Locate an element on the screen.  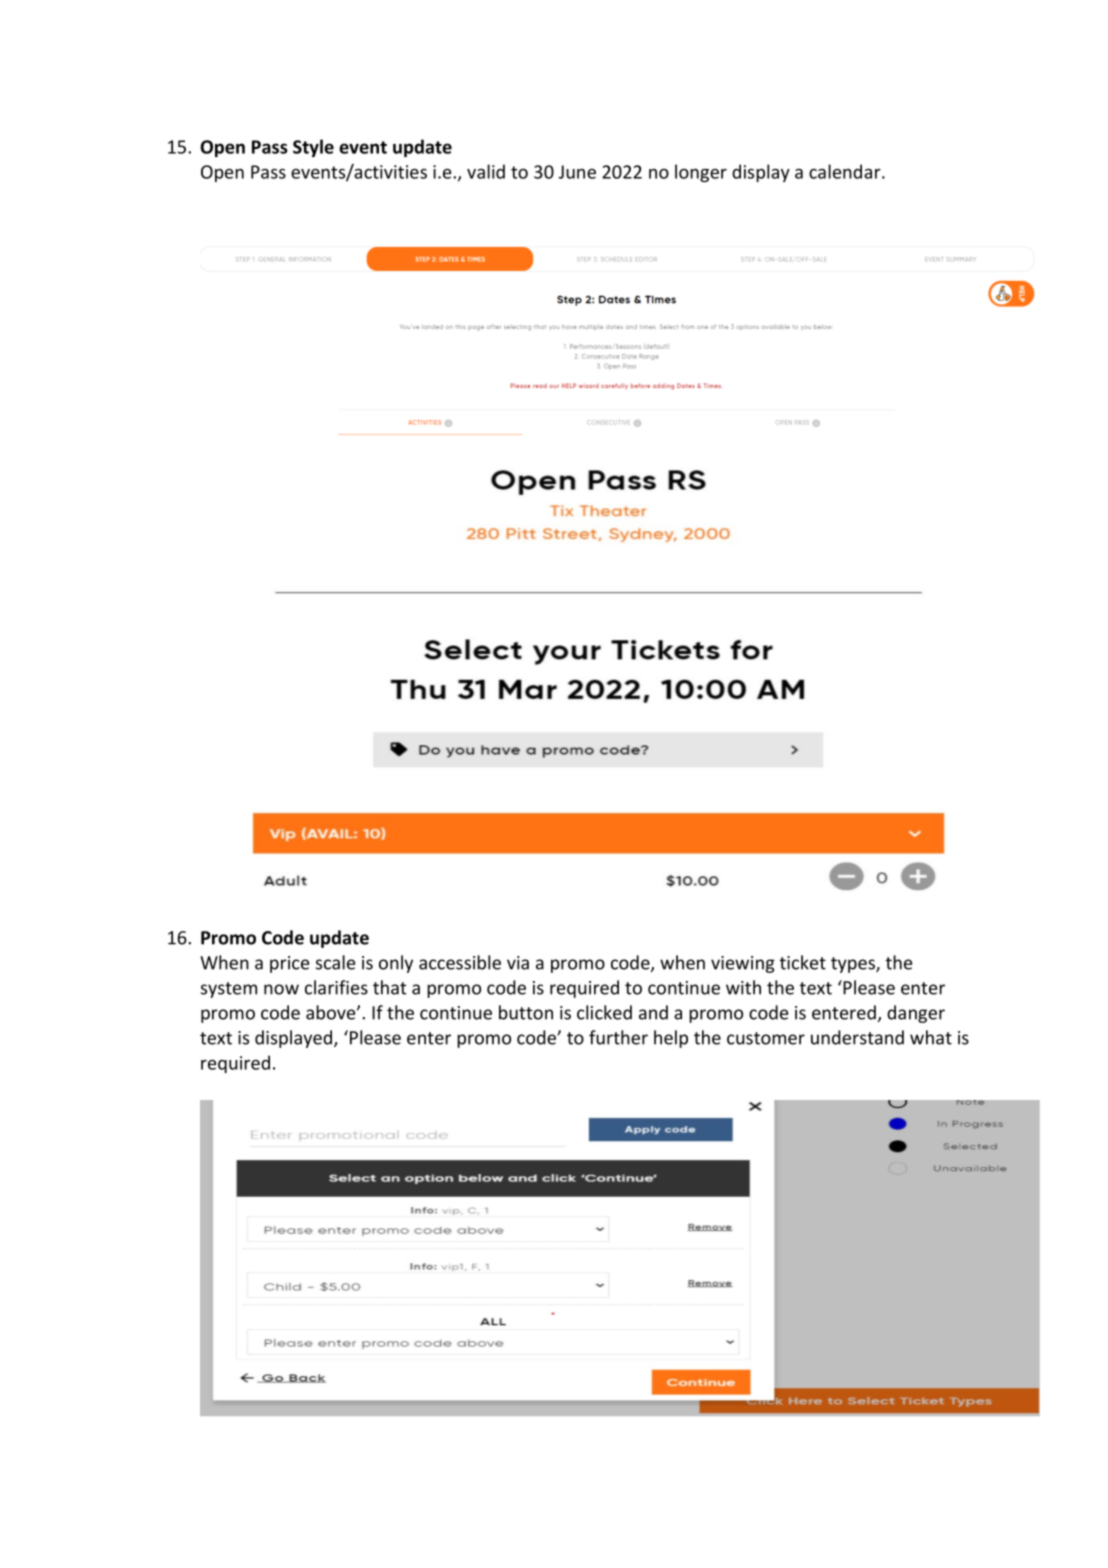
June is located at coordinates (577, 172).
